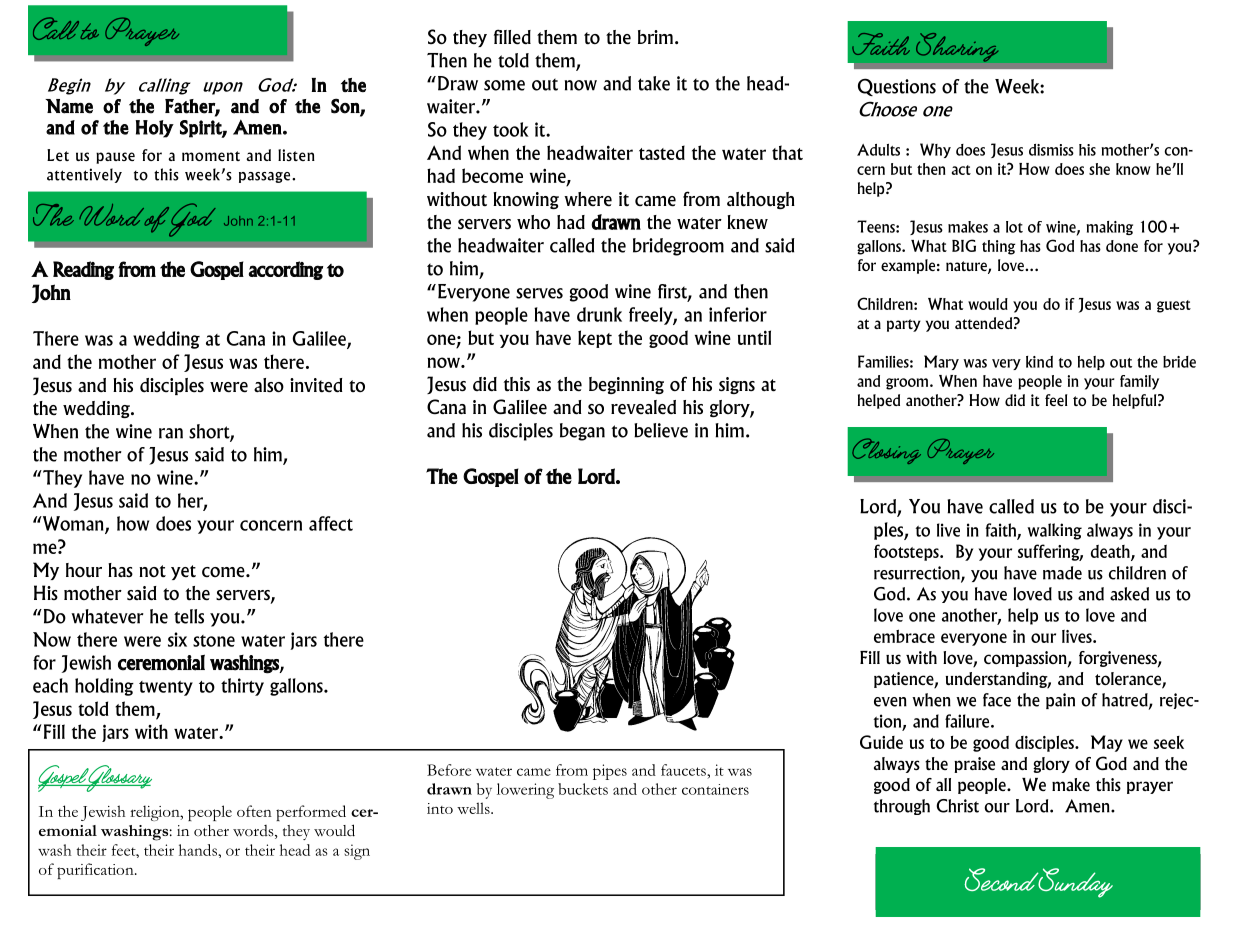  I want to click on Christ, so click(957, 806).
